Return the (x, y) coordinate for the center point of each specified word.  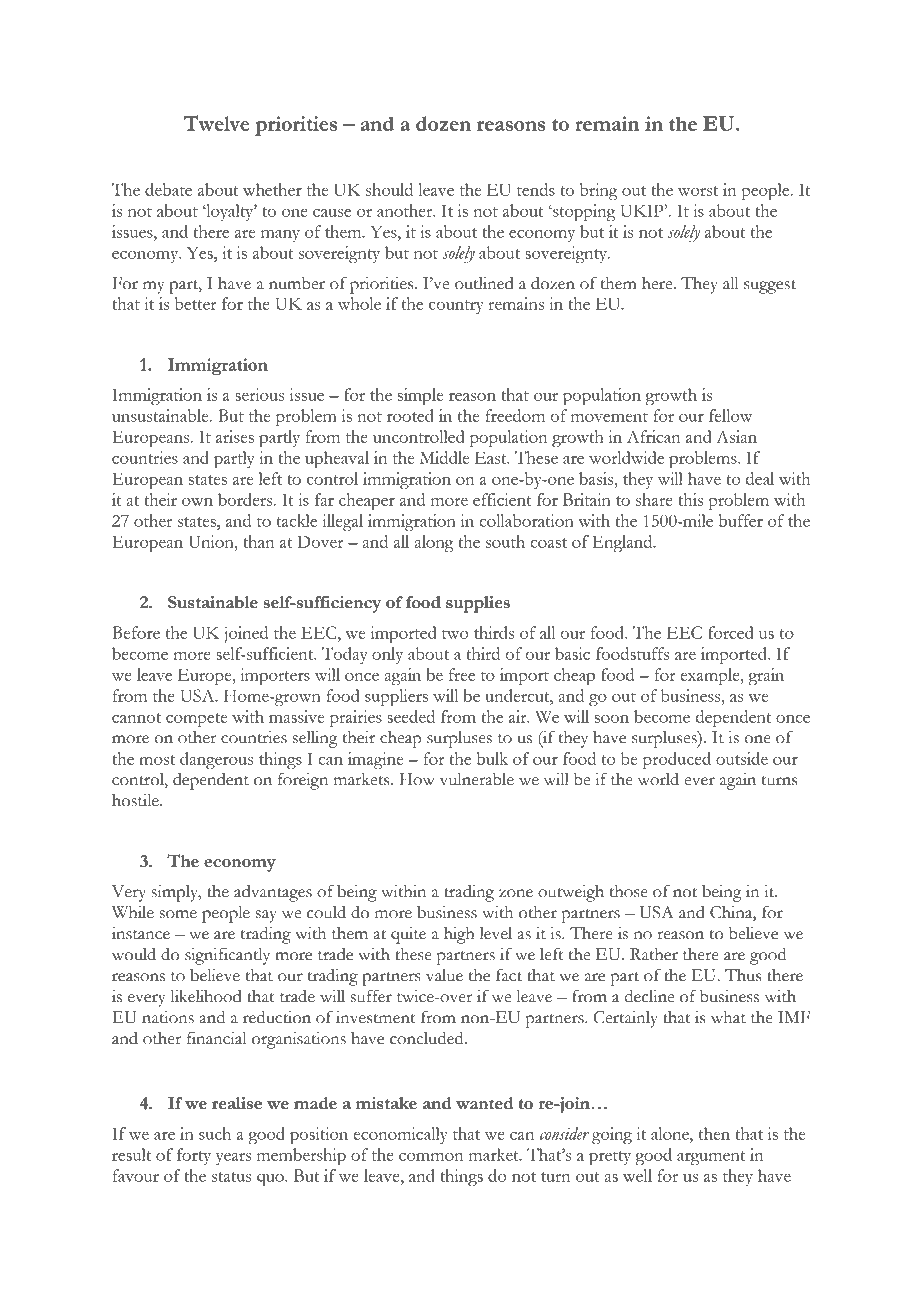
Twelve (216, 123)
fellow (730, 415)
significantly (227, 956)
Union (212, 541)
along (433, 543)
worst (698, 191)
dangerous (216, 760)
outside (742, 758)
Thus (743, 975)
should (389, 189)
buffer (740, 520)
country (456, 307)
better (196, 303)
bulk (492, 758)
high (459, 935)
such (215, 1133)
